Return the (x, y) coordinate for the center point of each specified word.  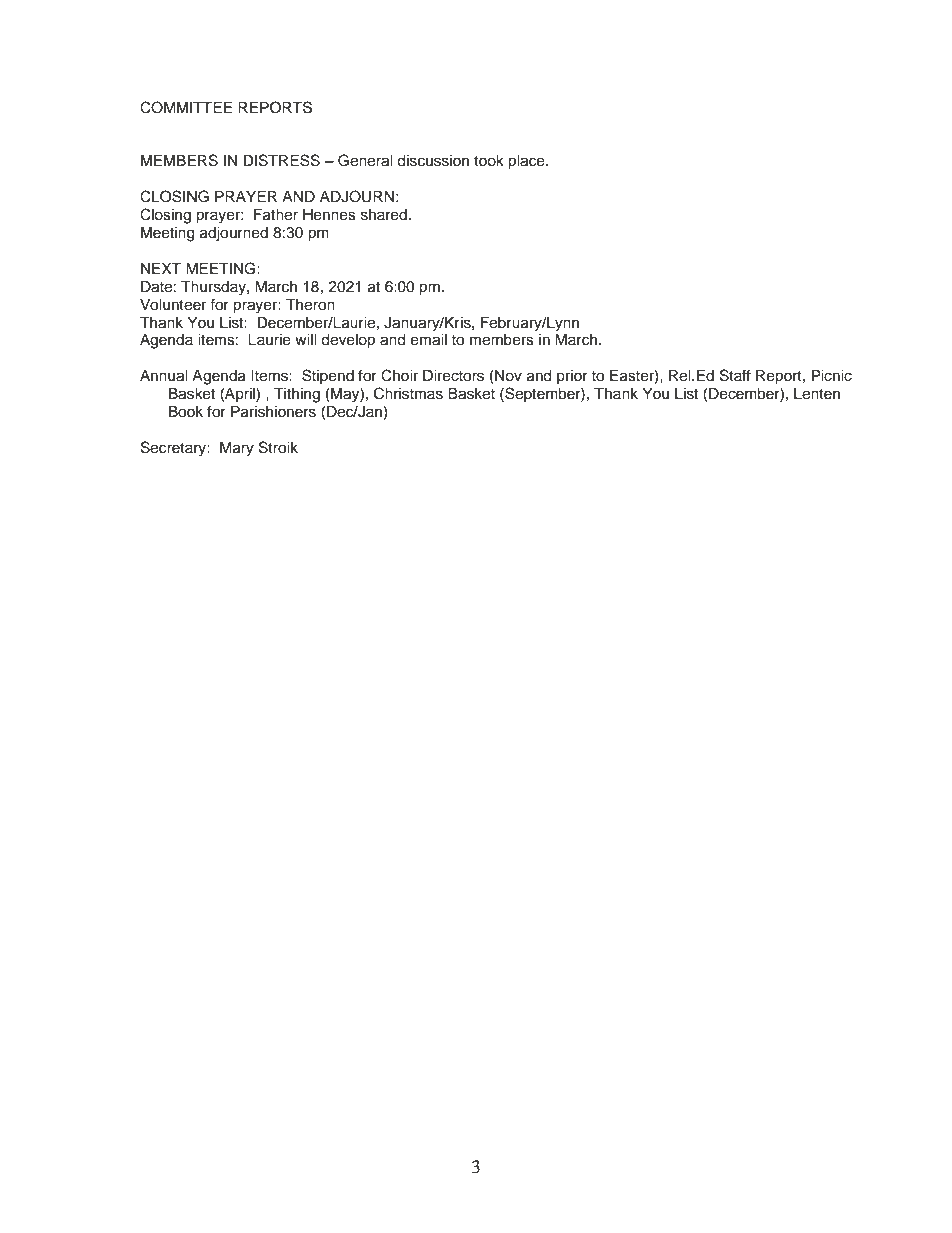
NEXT (161, 268)
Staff (735, 375)
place (527, 162)
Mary (237, 449)
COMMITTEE (186, 107)
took (489, 161)
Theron (310, 305)
